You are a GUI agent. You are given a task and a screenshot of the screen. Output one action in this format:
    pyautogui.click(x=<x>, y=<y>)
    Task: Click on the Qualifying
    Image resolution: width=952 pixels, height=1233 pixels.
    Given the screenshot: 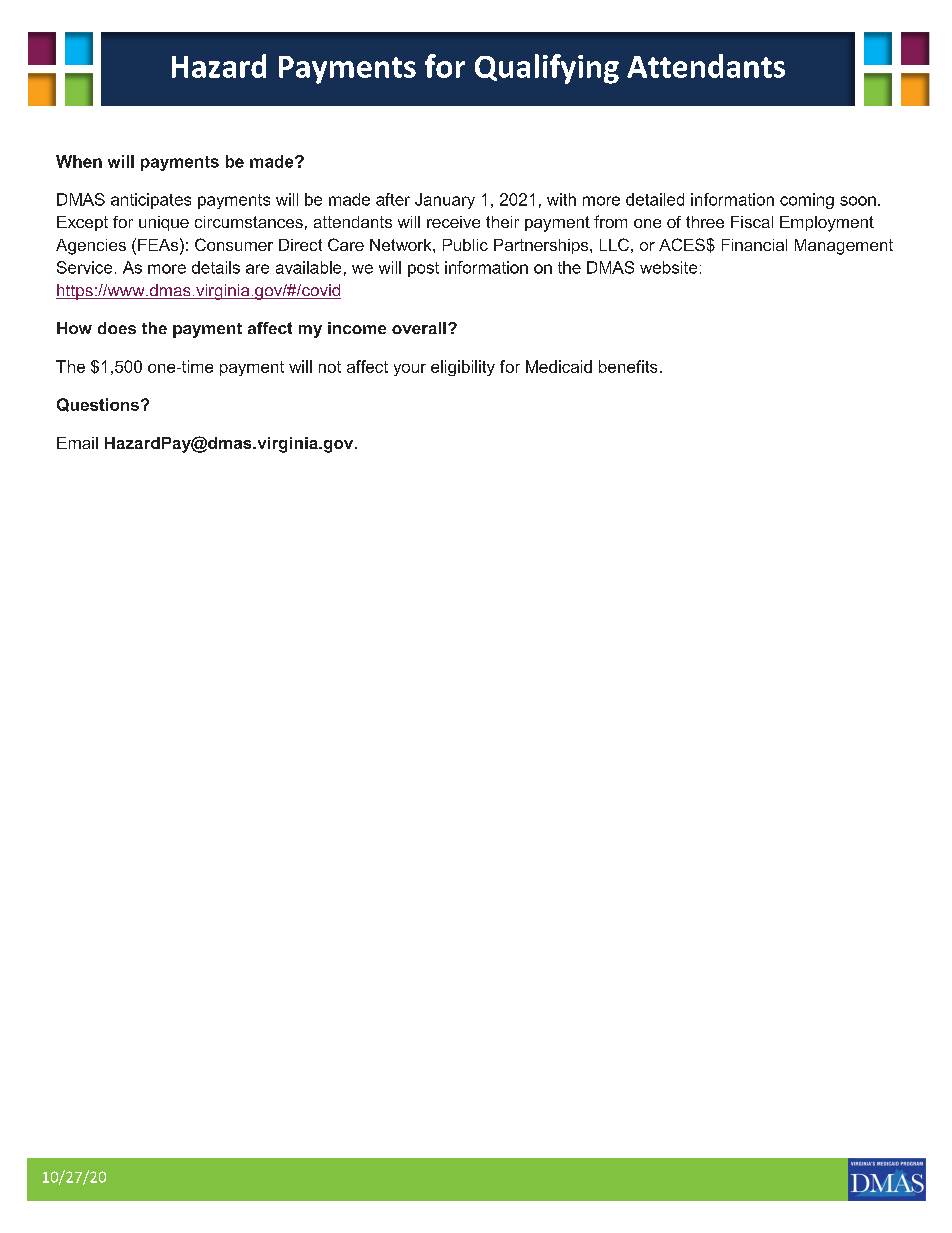 What is the action you would take?
    pyautogui.click(x=547, y=69)
